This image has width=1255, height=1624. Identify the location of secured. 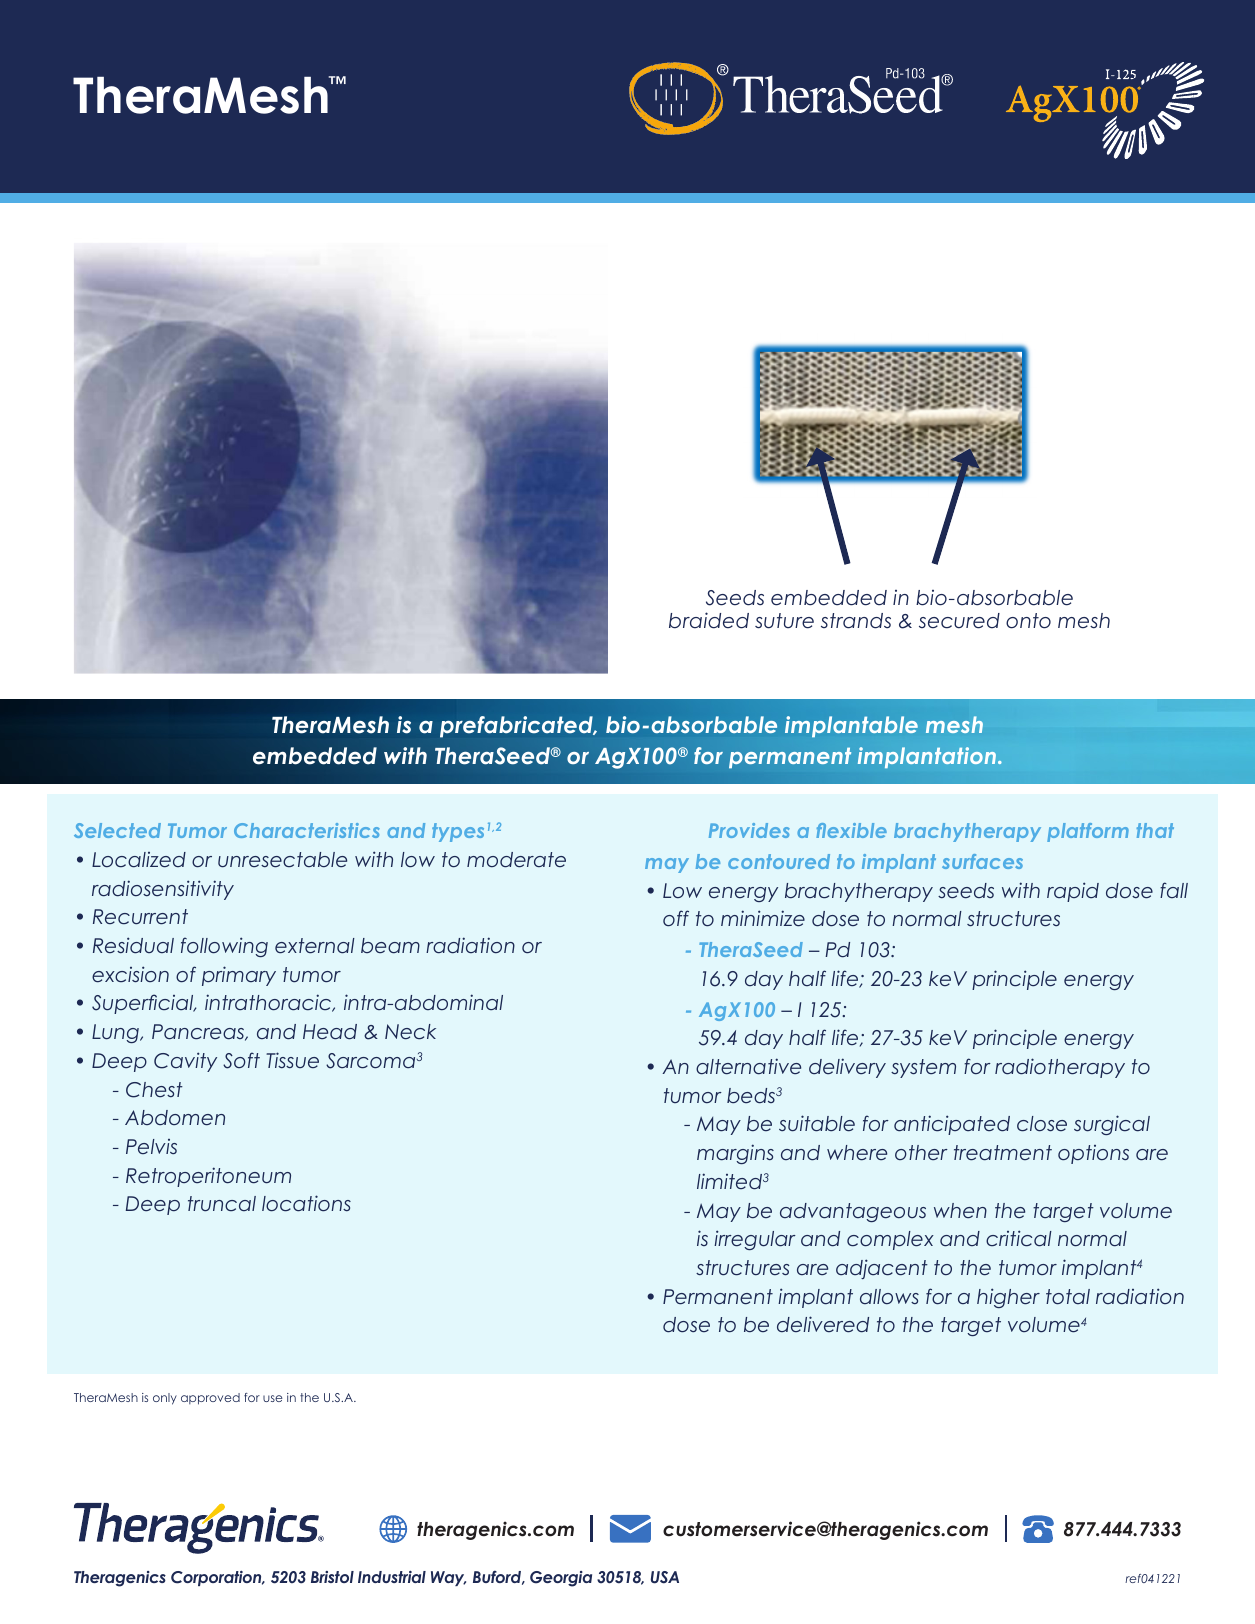
(959, 621).
